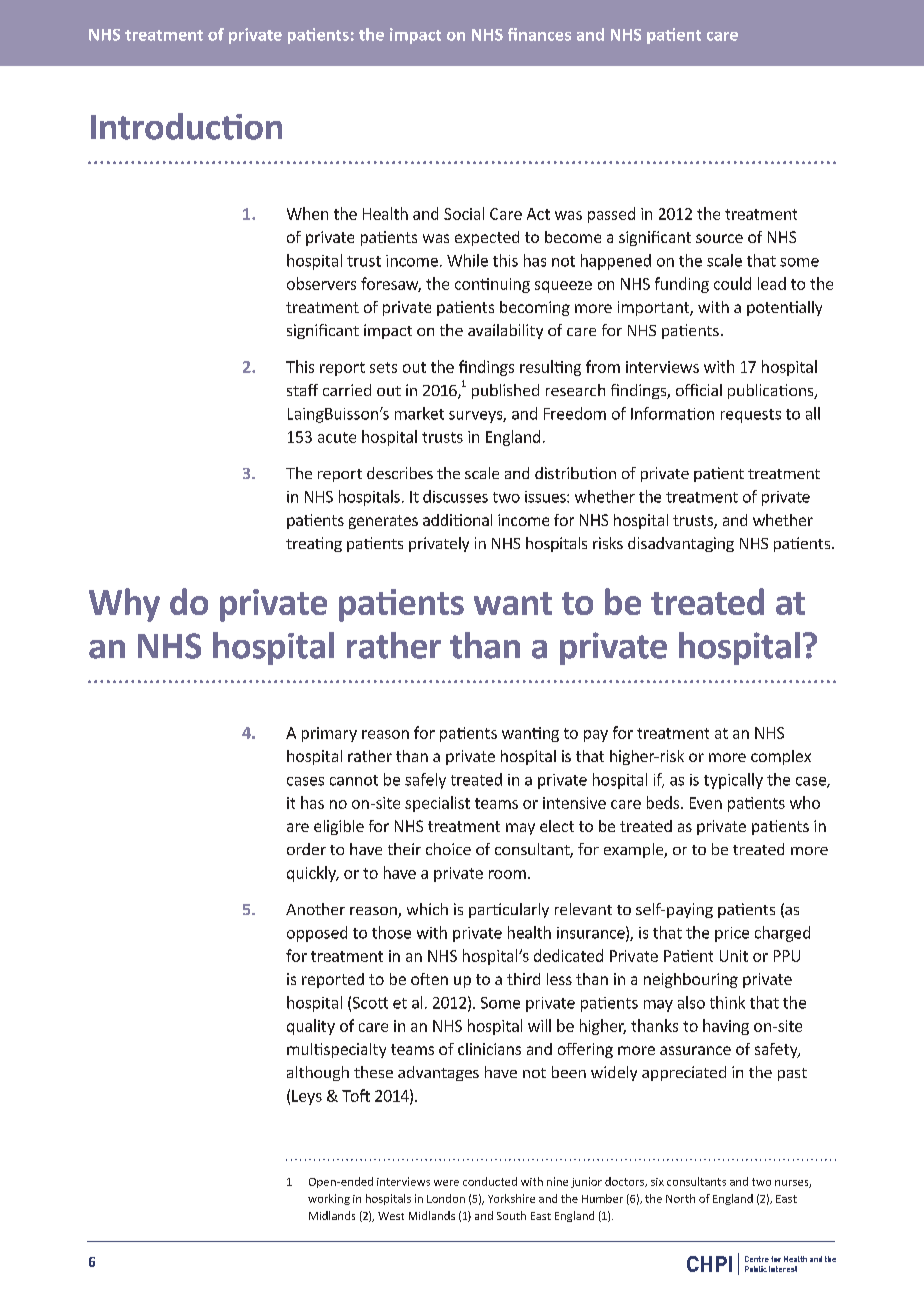  Describe the element at coordinates (781, 757) in the page. I see `complex` at that location.
